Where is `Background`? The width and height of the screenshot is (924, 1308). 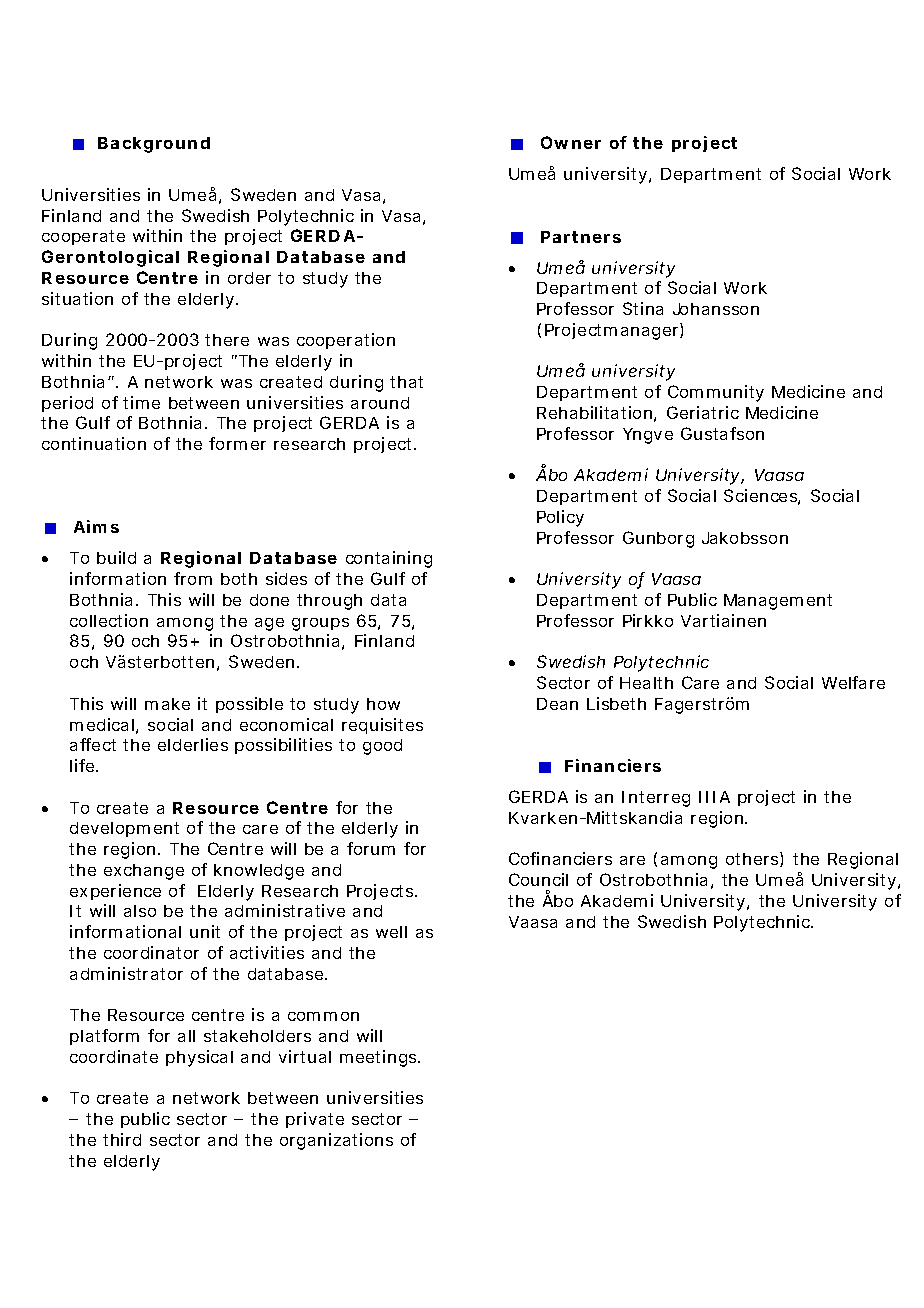
Background is located at coordinates (154, 145).
